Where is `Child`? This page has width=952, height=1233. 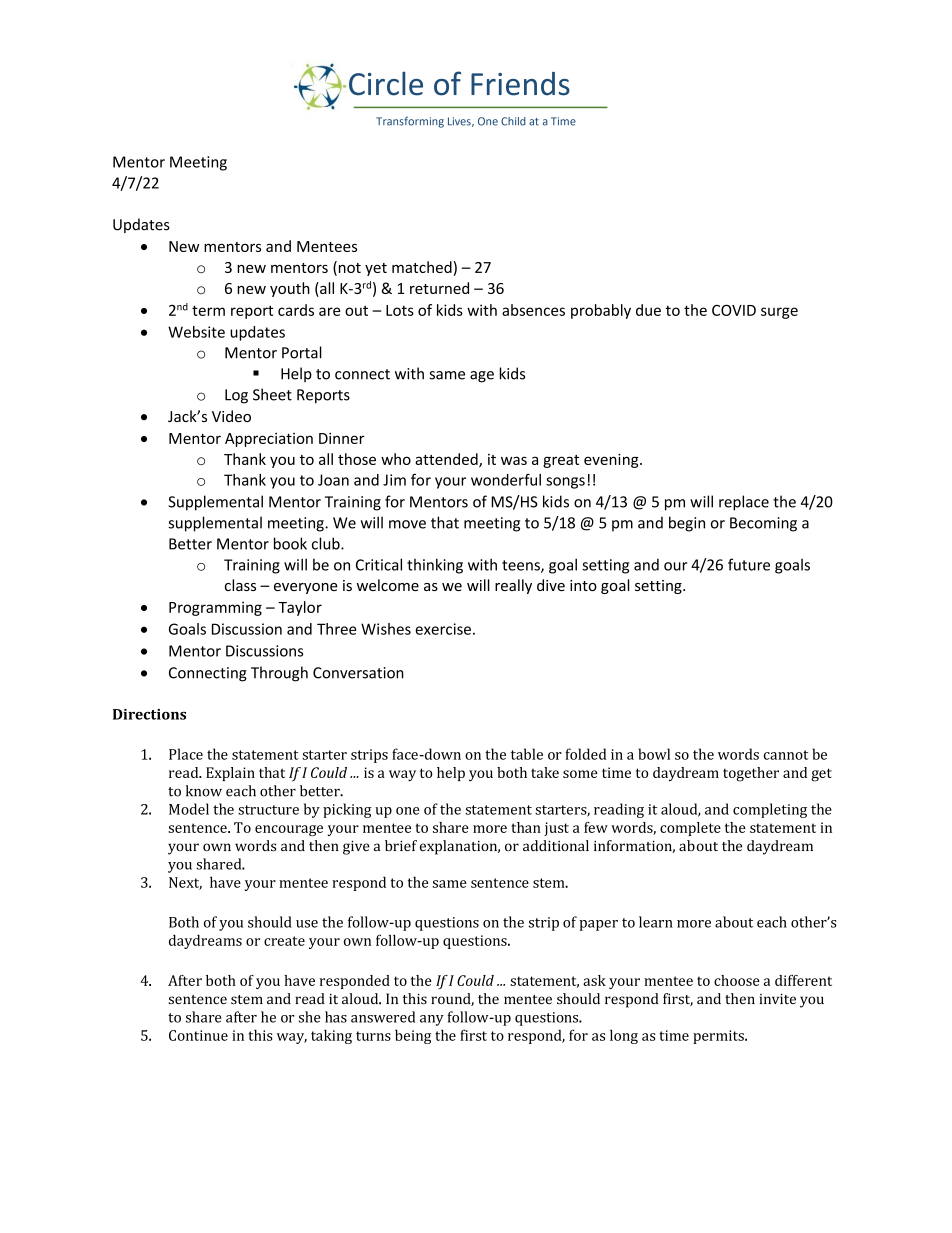 Child is located at coordinates (513, 121).
